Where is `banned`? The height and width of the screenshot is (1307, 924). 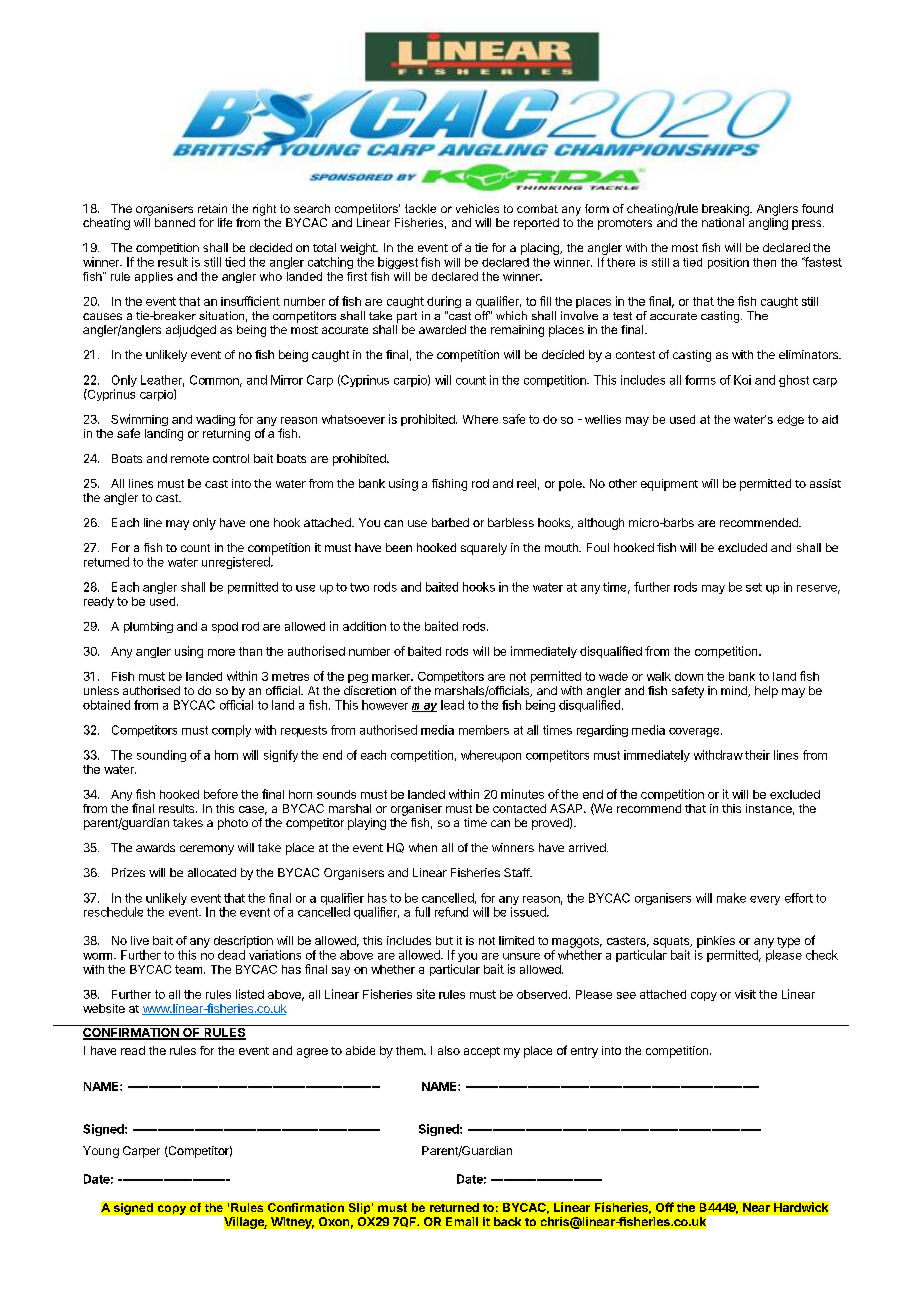 banned is located at coordinates (175, 222).
